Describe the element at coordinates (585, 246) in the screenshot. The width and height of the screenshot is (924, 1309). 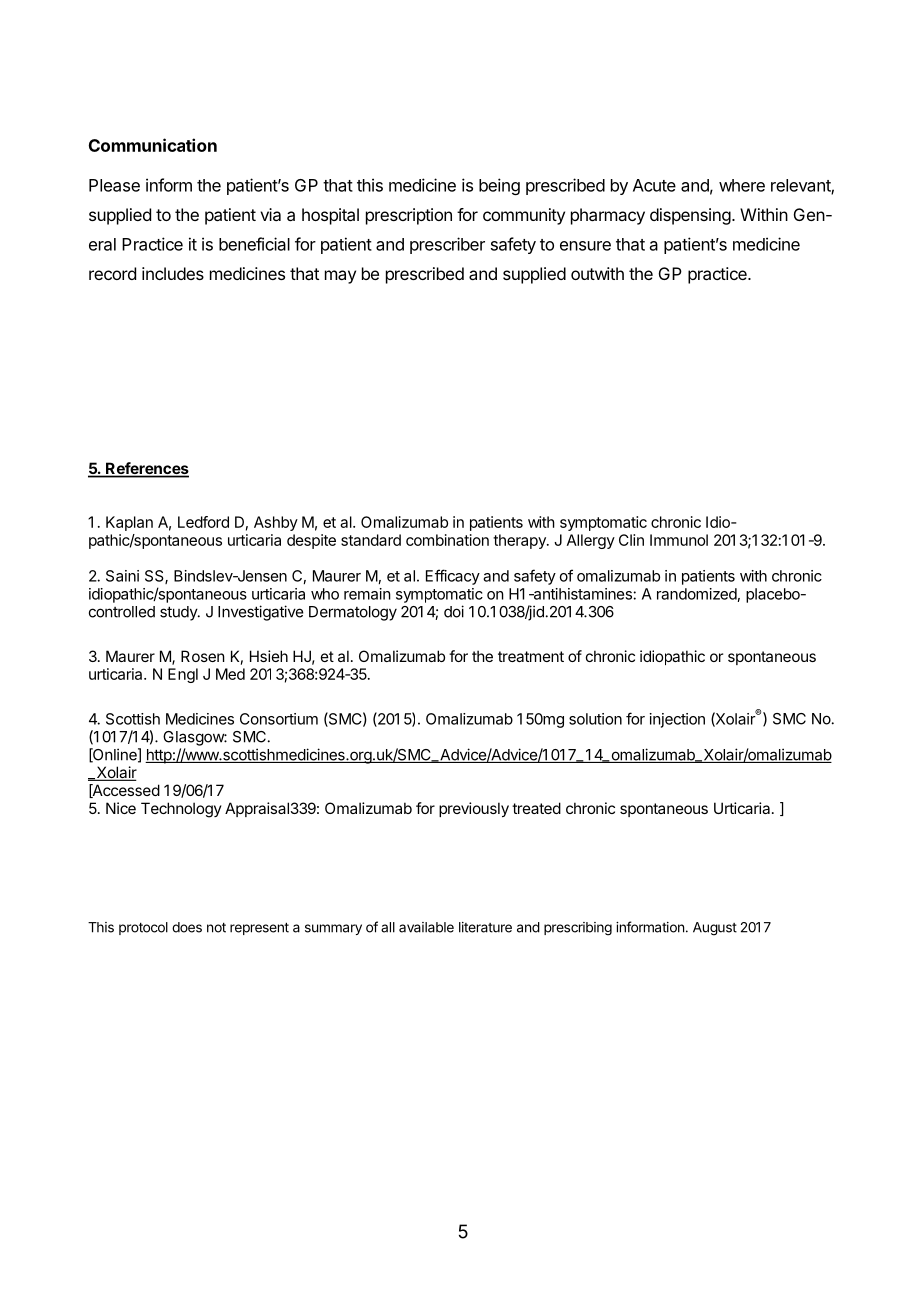
I see `ensure` at that location.
